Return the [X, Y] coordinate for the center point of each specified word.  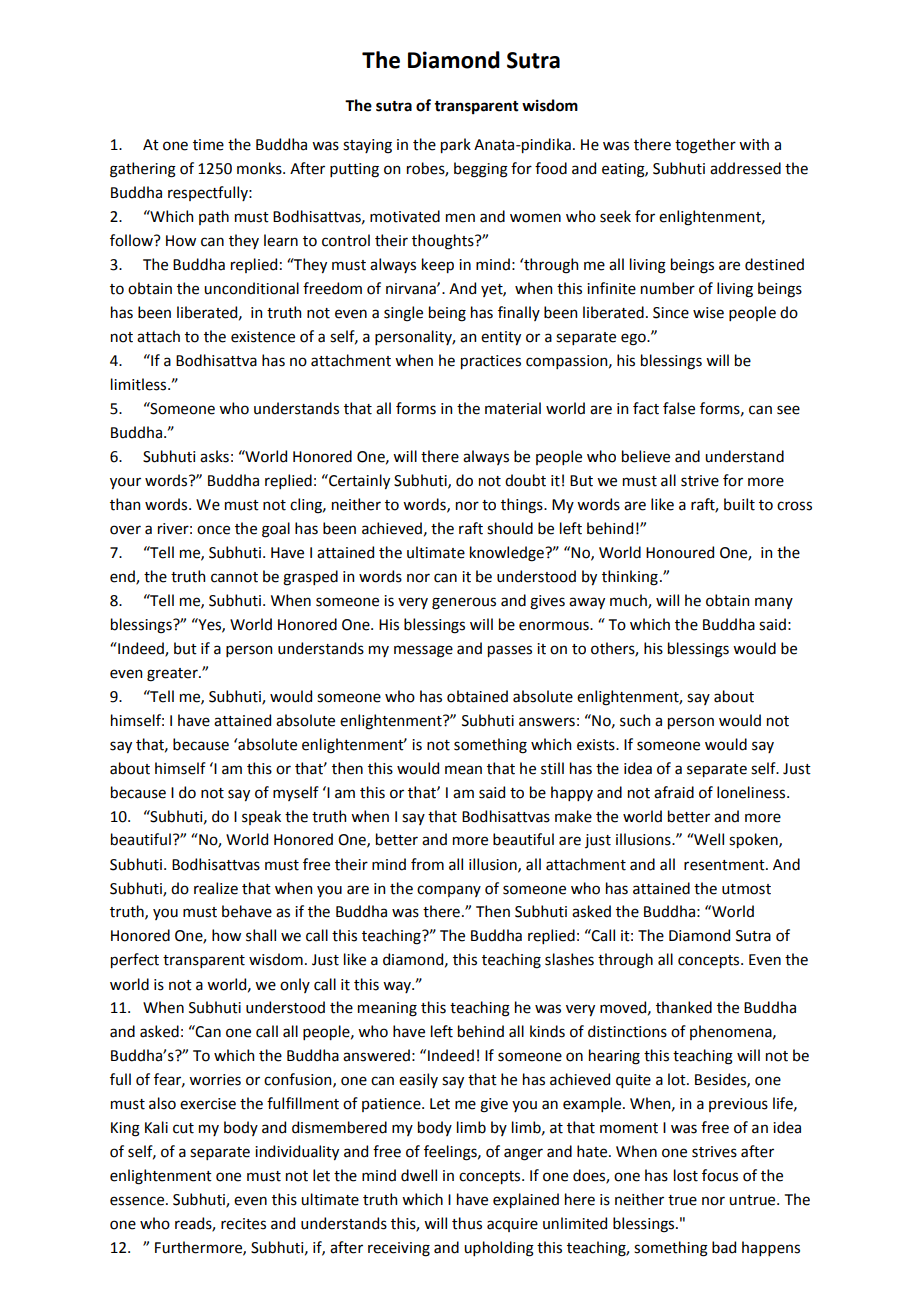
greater [173, 675]
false [679, 408]
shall [261, 935]
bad [724, 1247]
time [208, 145]
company [449, 891]
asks [214, 456]
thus [467, 1223]
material [513, 408]
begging [481, 170]
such [635, 720]
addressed [745, 168]
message [423, 651]
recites [243, 1224]
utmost [746, 889]
